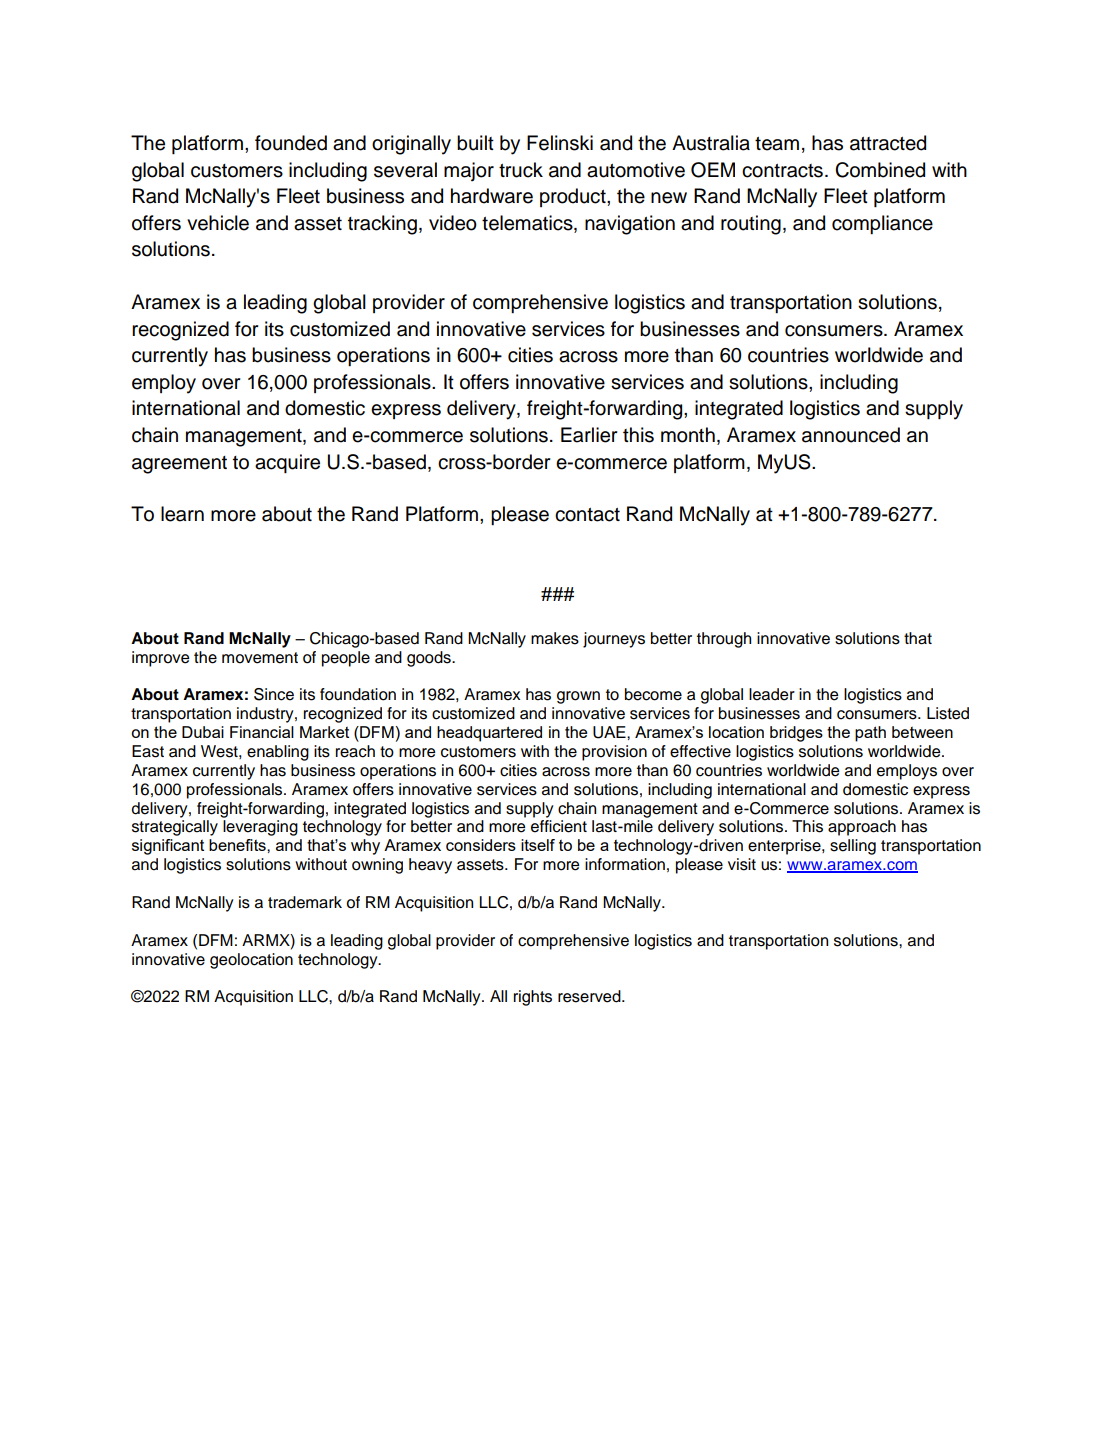  Describe the element at coordinates (589, 435) in the screenshot. I see `Earlier` at that location.
